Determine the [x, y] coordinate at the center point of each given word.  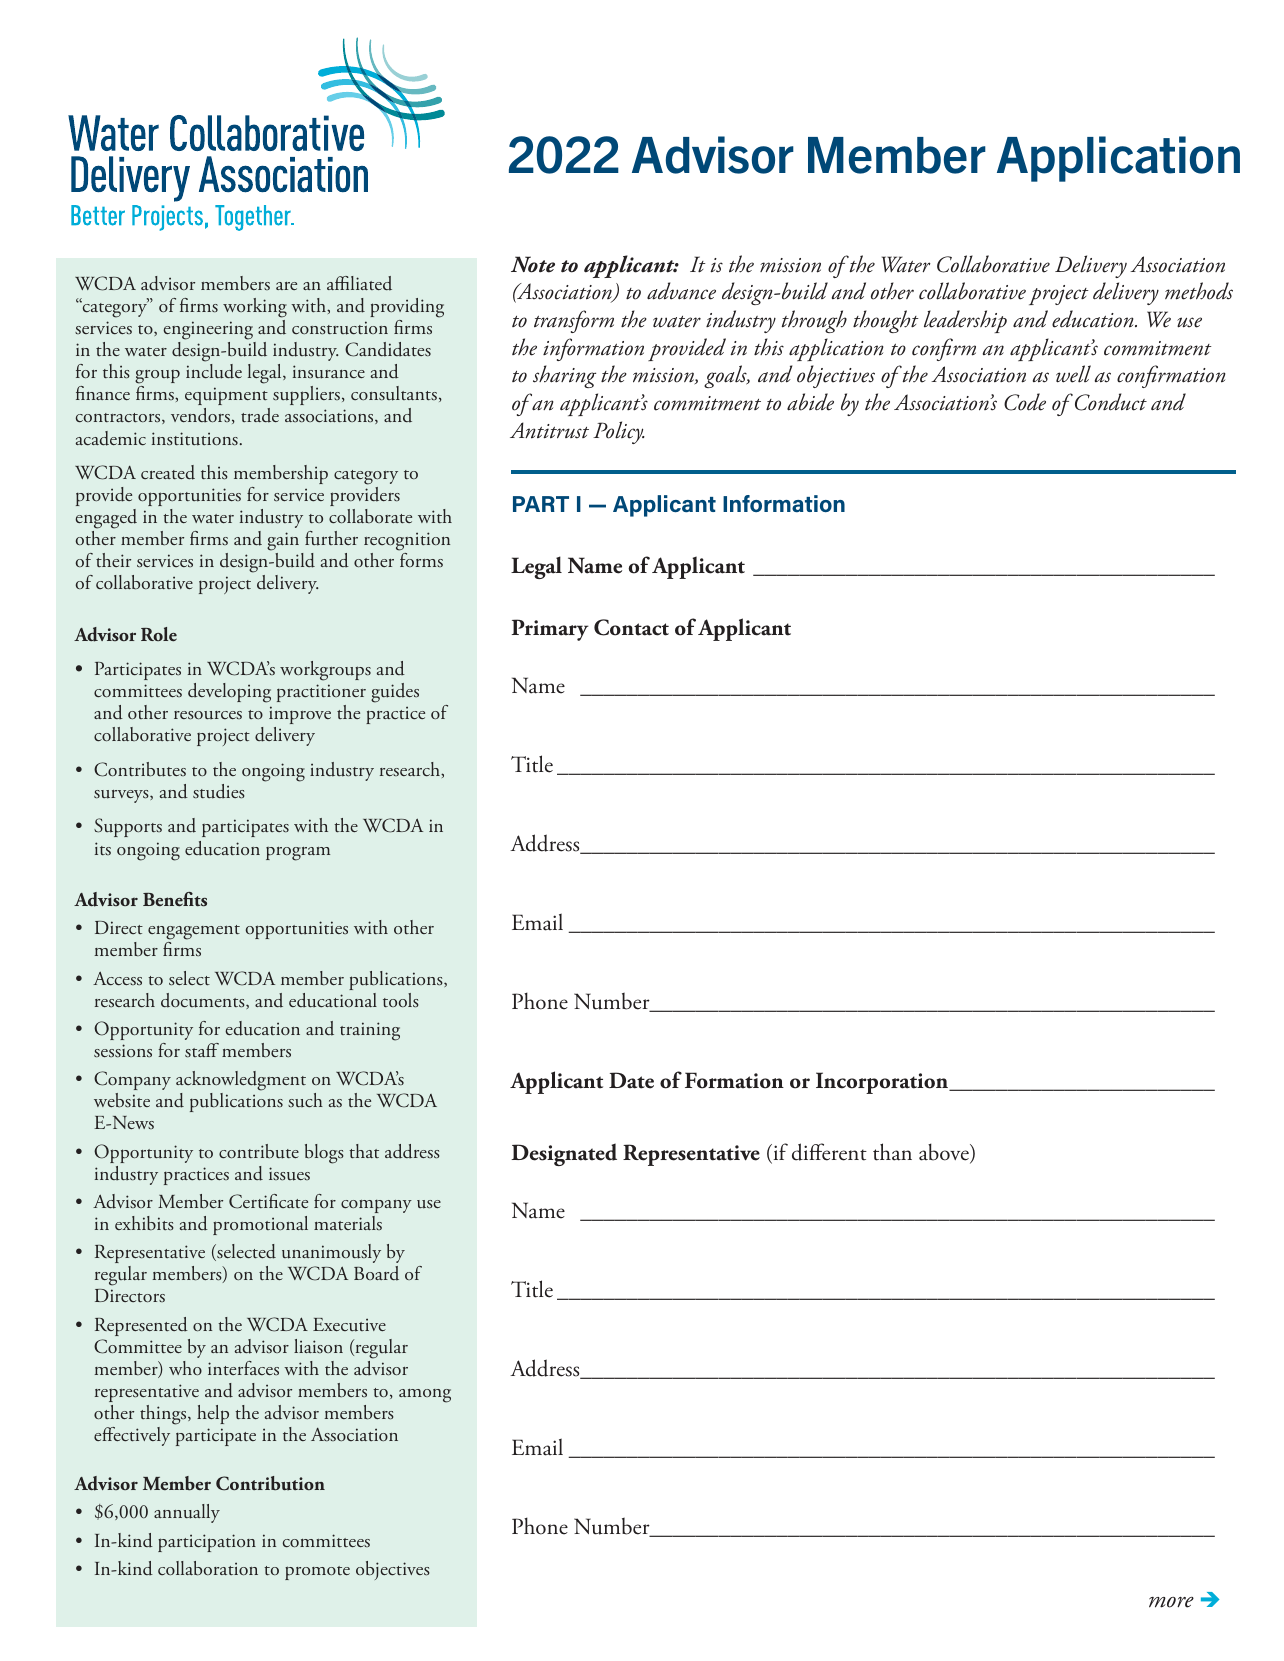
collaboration [208, 1568]
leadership [965, 321]
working [255, 309]
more [1171, 1602]
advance [681, 291]
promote [317, 1573]
